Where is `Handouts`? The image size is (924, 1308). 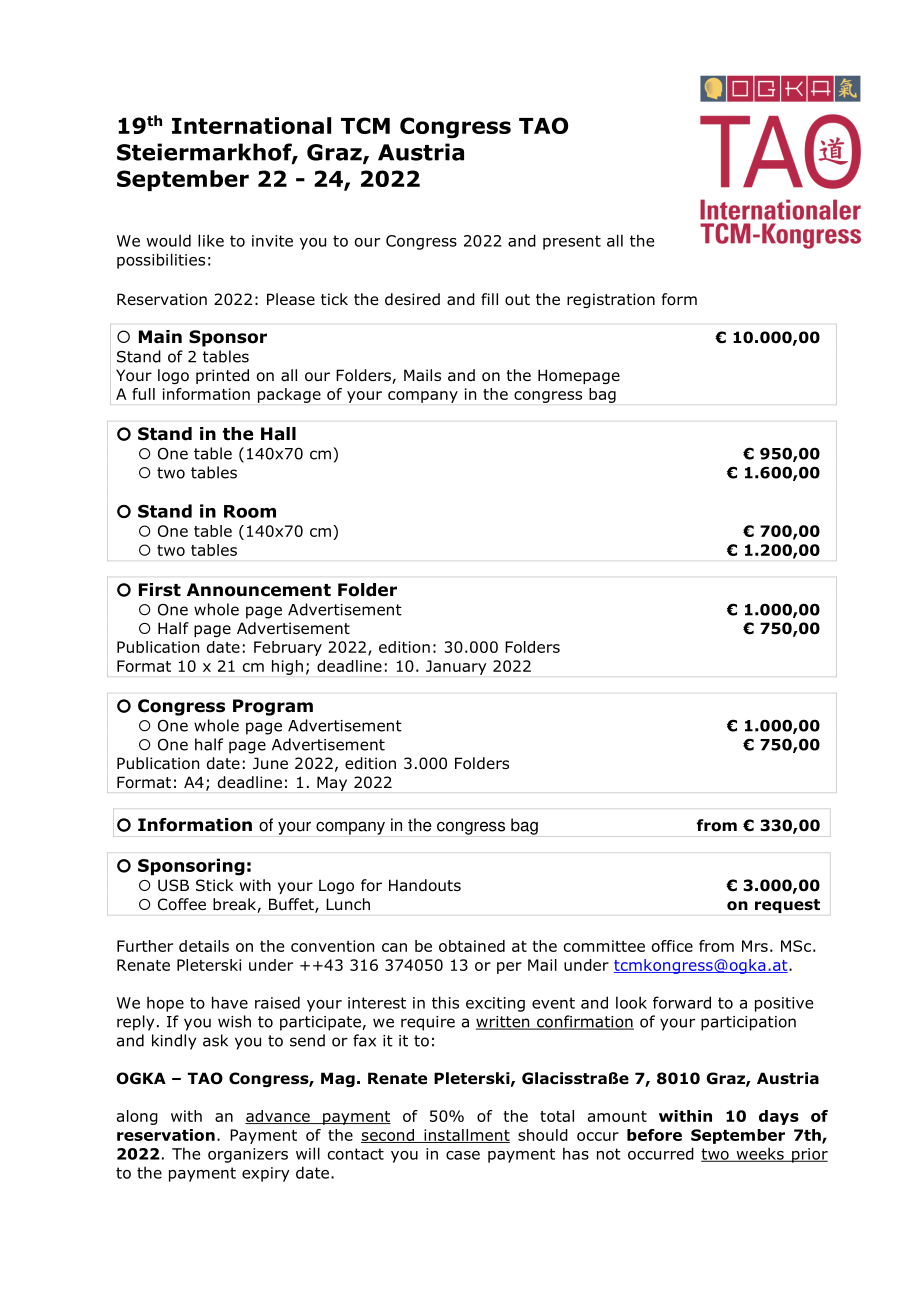
Handouts is located at coordinates (425, 885).
